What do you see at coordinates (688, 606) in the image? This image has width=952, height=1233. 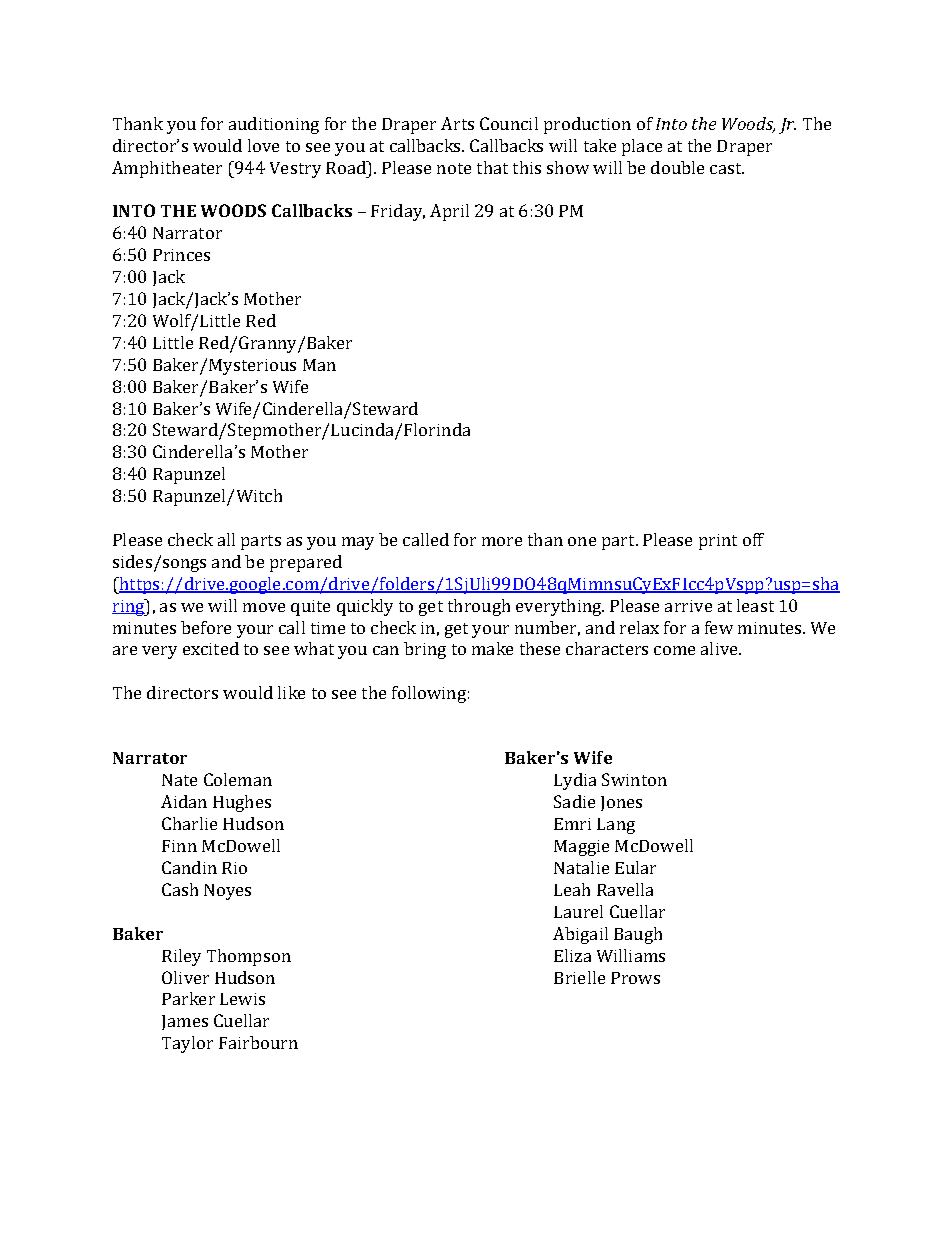 I see `arrive` at bounding box center [688, 606].
